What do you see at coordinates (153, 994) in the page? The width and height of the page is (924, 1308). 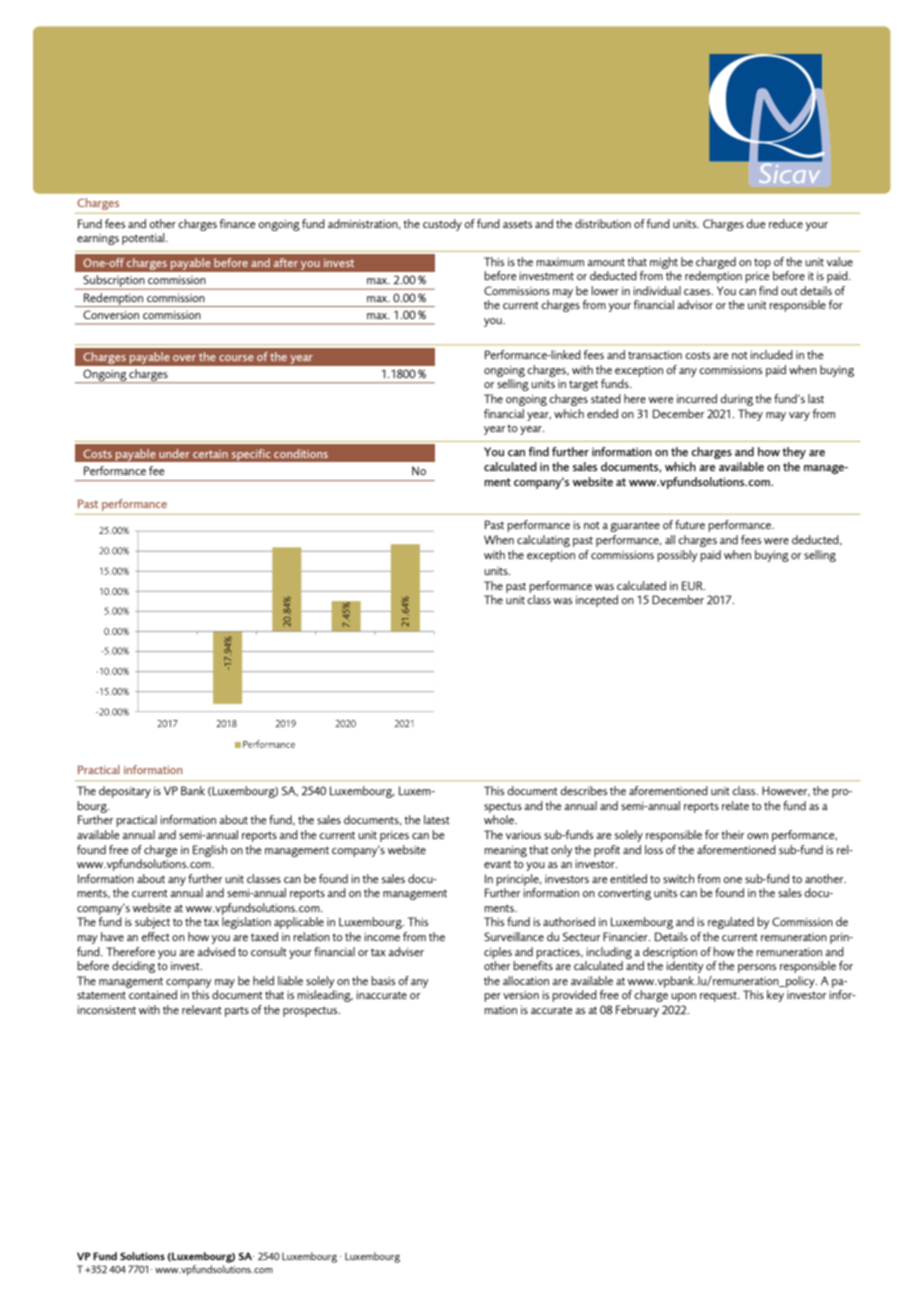 I see `contained` at bounding box center [153, 994].
